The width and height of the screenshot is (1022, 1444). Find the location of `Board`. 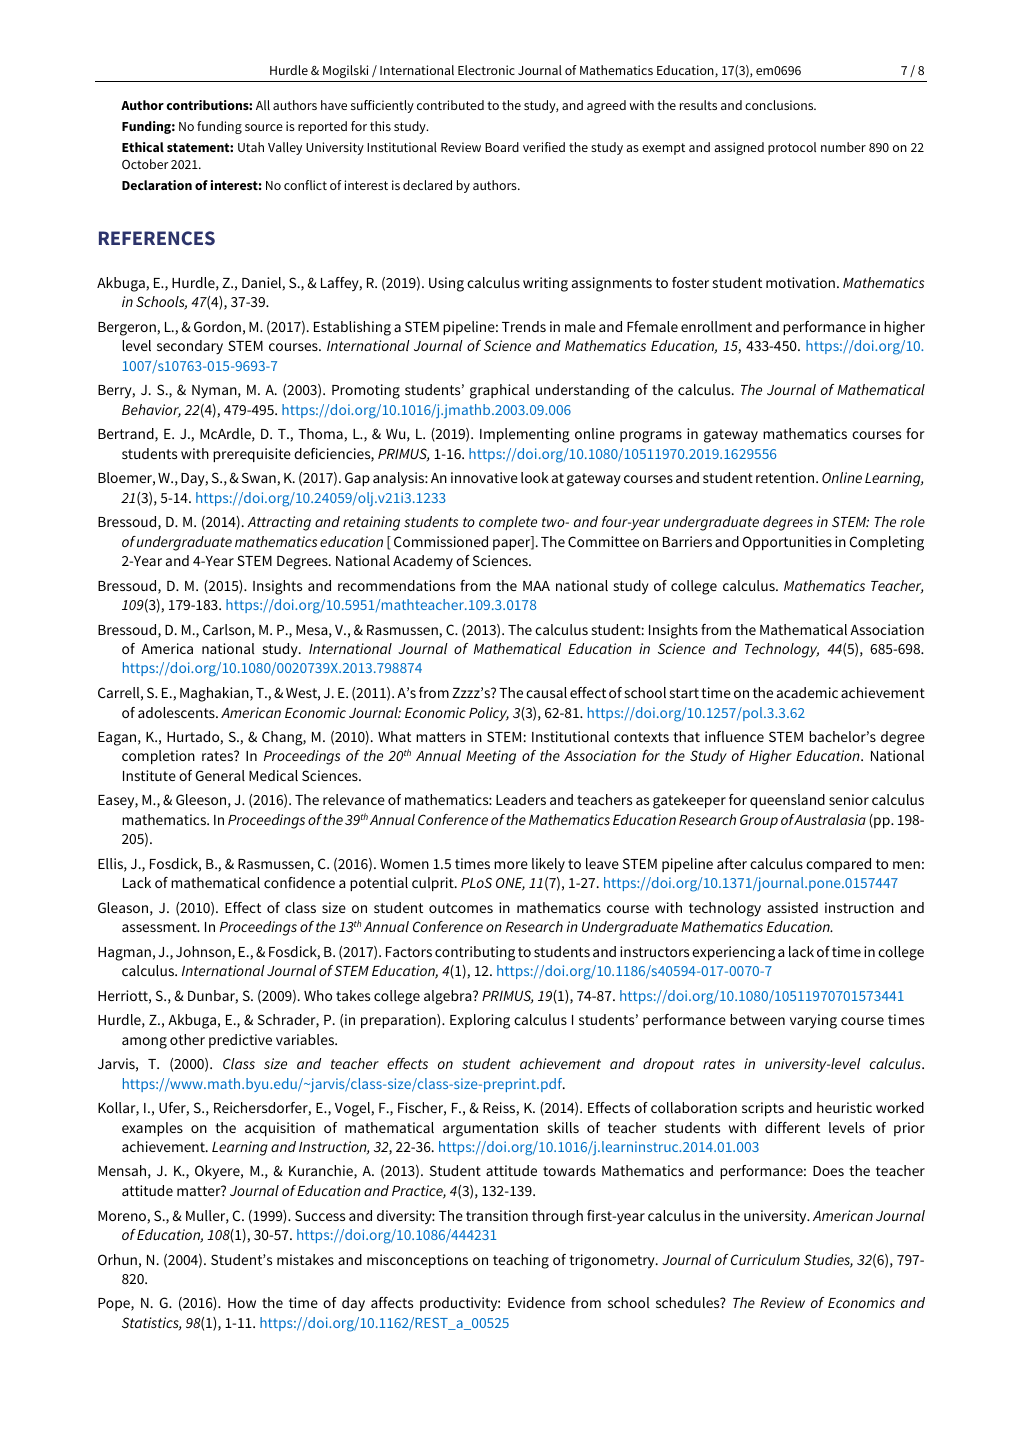

Board is located at coordinates (502, 147).
